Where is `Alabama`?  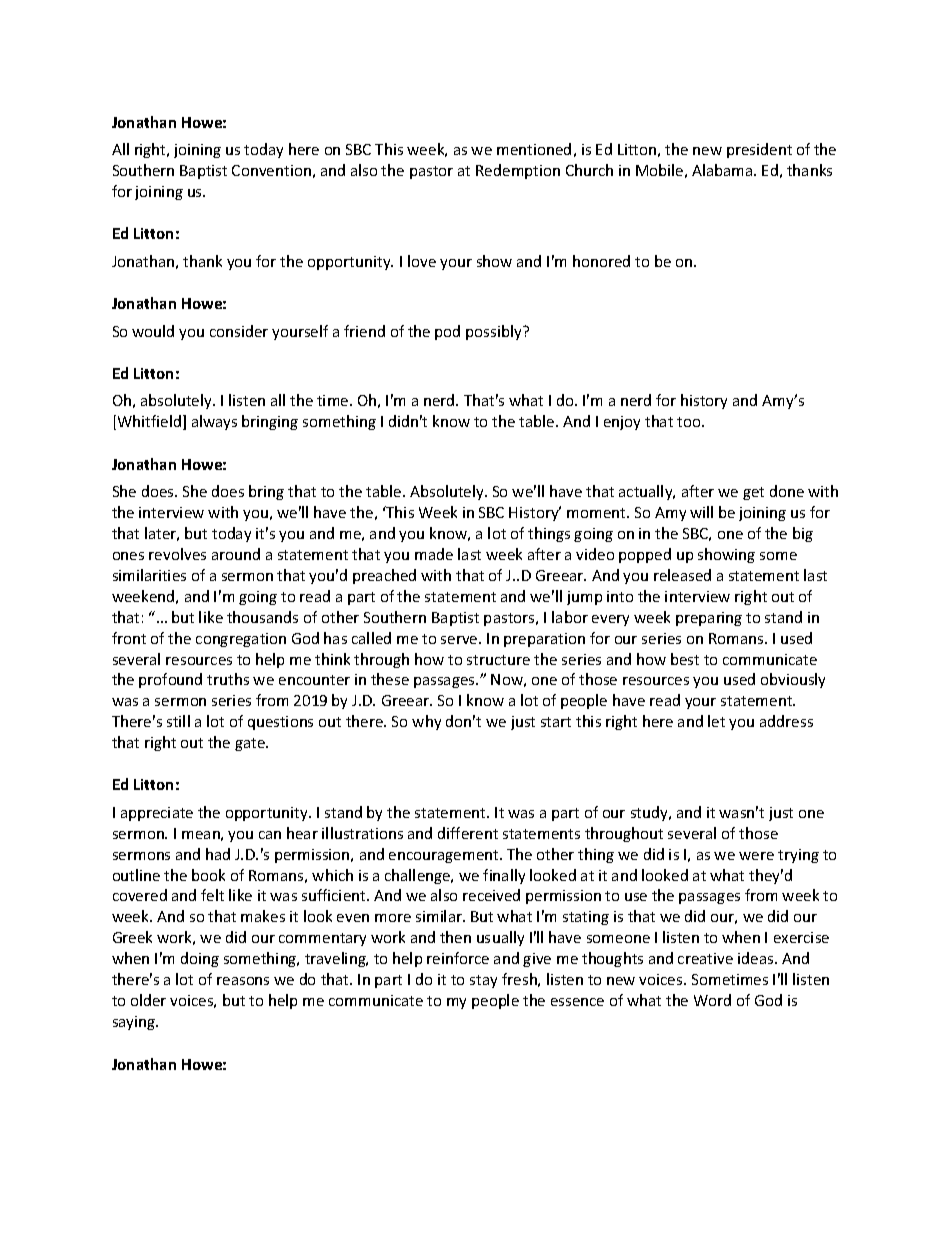
Alabama is located at coordinates (723, 170).
